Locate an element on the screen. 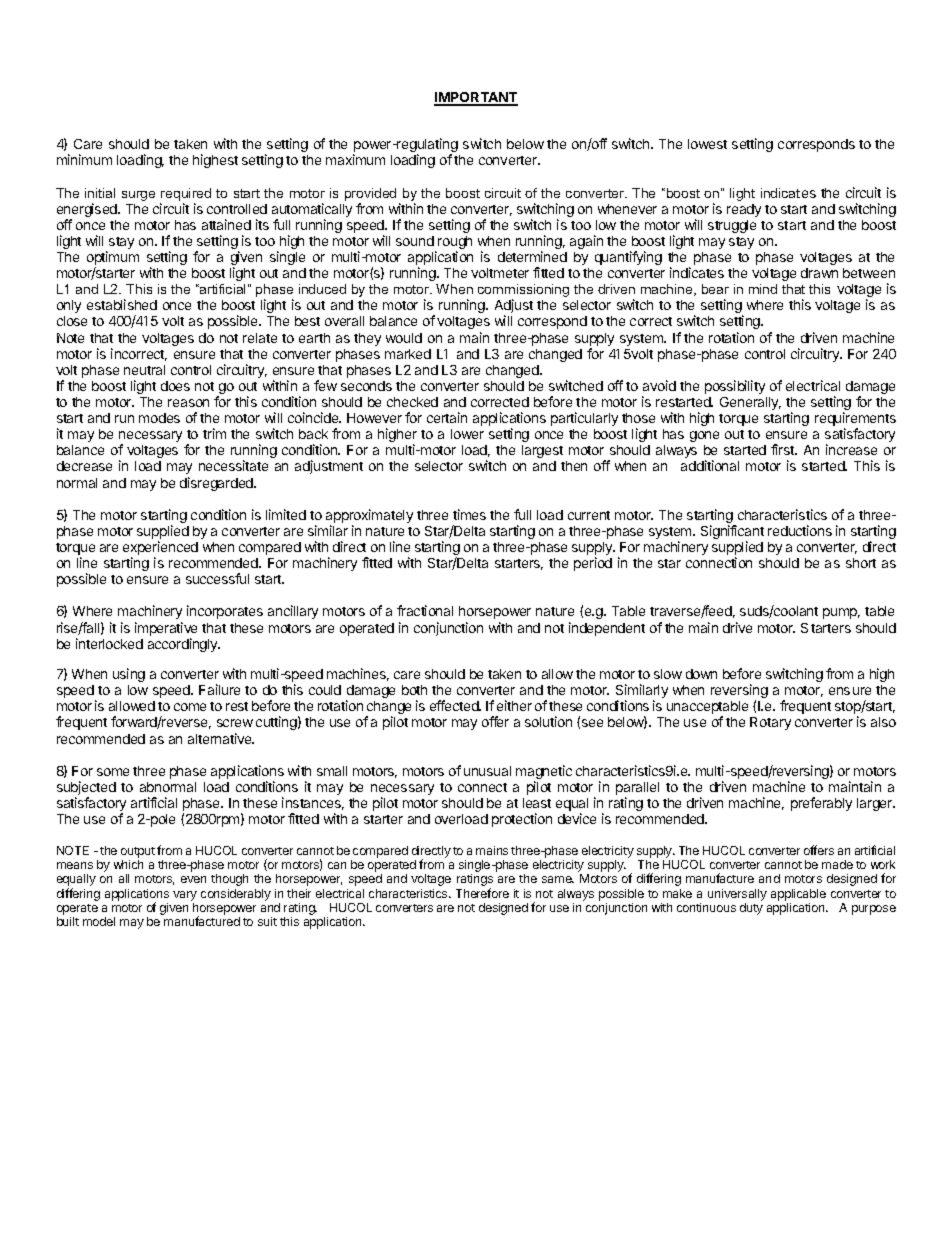 The height and width of the screenshot is (1233, 952). lowest is located at coordinates (707, 144).
